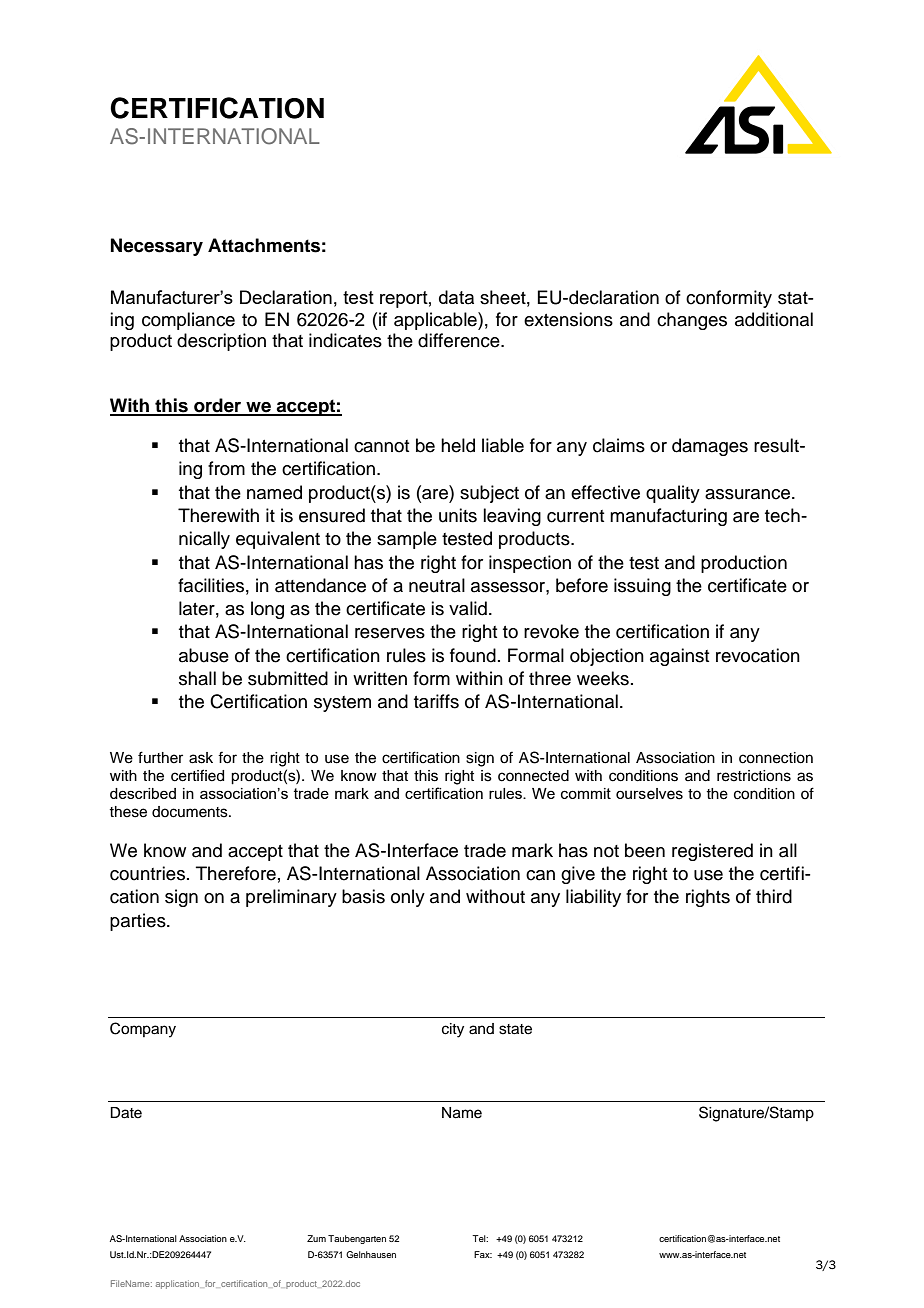 The height and width of the screenshot is (1308, 924). What do you see at coordinates (453, 1030) in the screenshot?
I see `city` at bounding box center [453, 1030].
